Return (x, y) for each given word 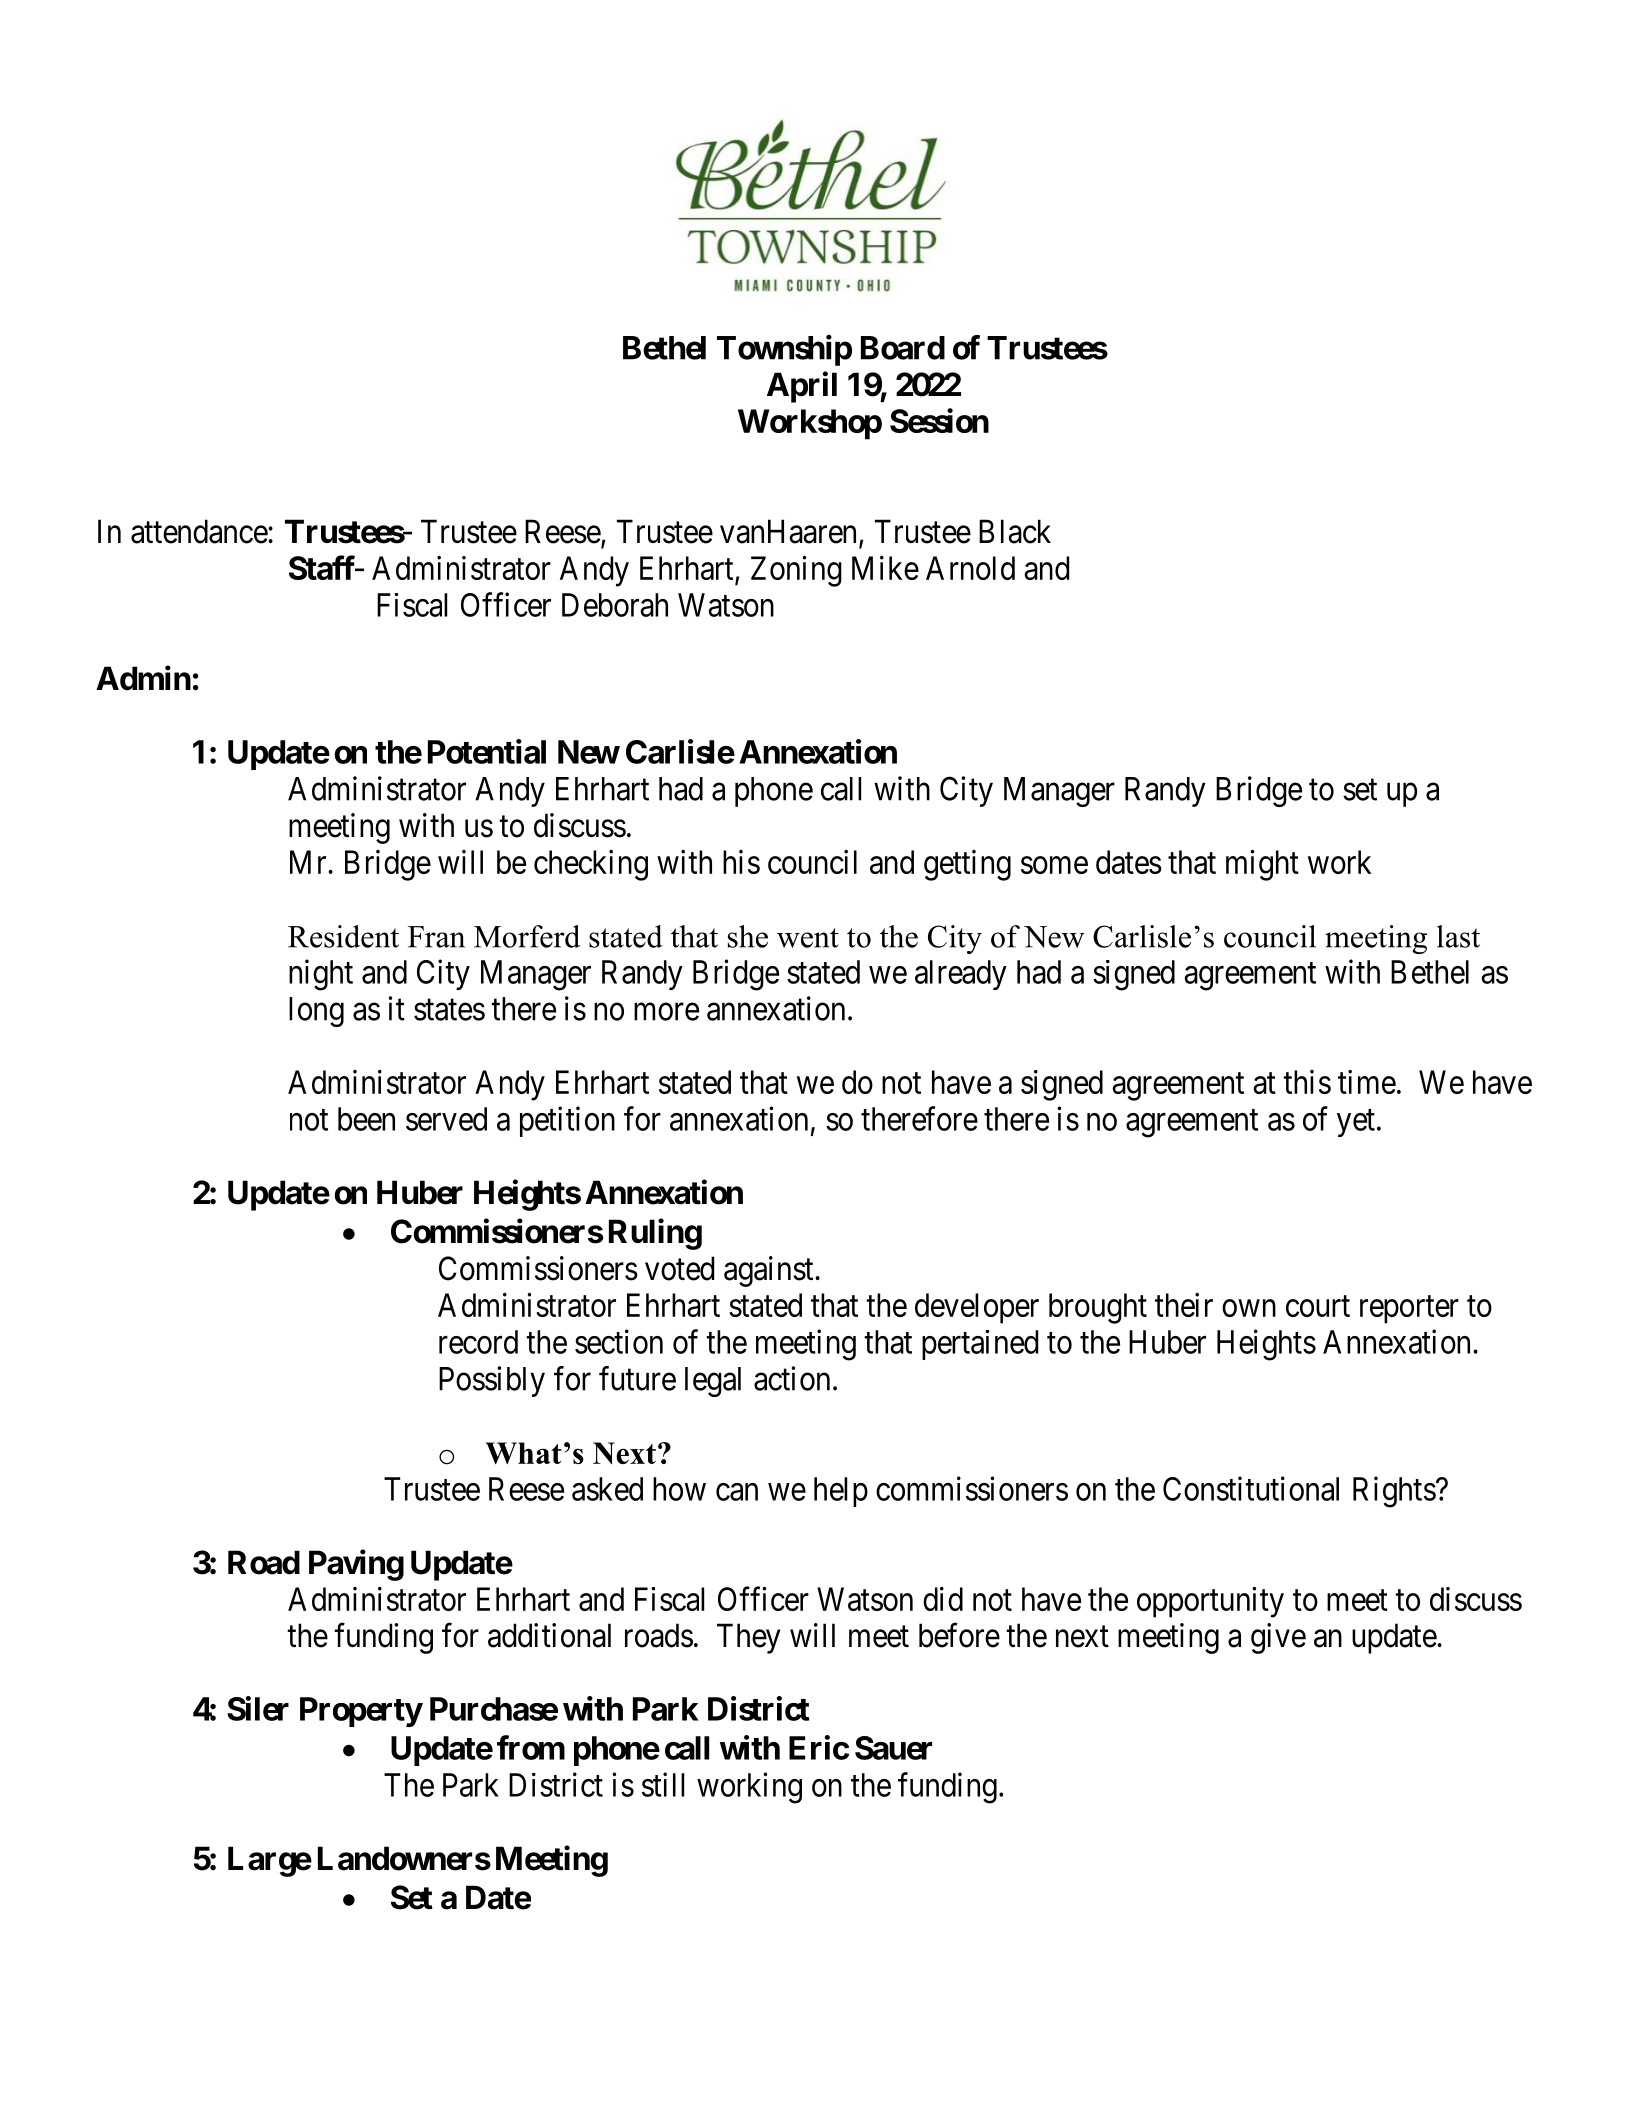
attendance (200, 531)
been (366, 1119)
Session (939, 420)
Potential (487, 751)
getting (967, 865)
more (666, 1012)
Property (361, 1712)
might (1262, 865)
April (802, 387)
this (1307, 1082)
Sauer (893, 1748)
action (792, 1378)
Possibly (492, 1381)
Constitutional (1251, 1488)
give (1278, 1638)
